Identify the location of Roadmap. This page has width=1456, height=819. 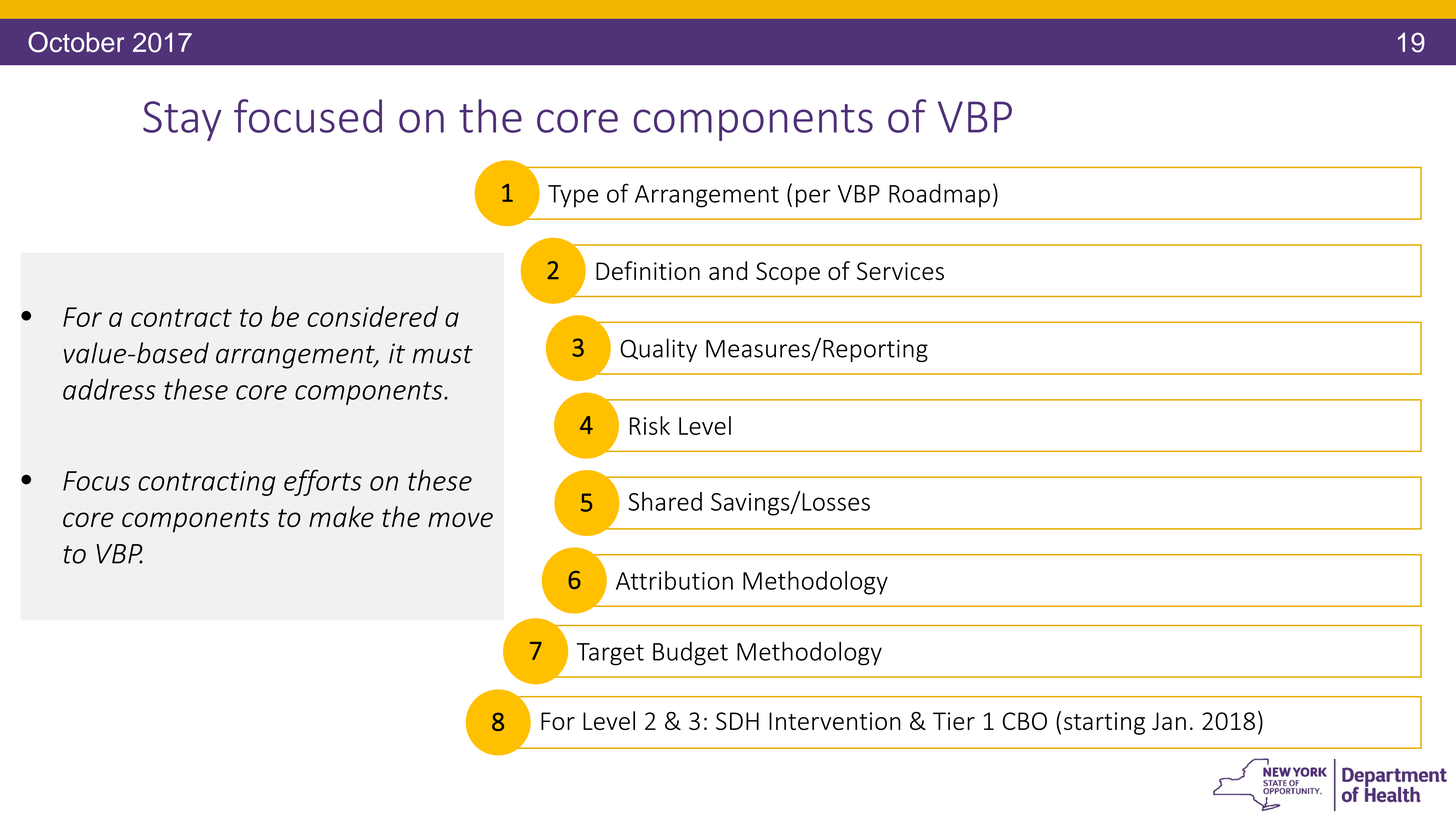
(939, 196).
